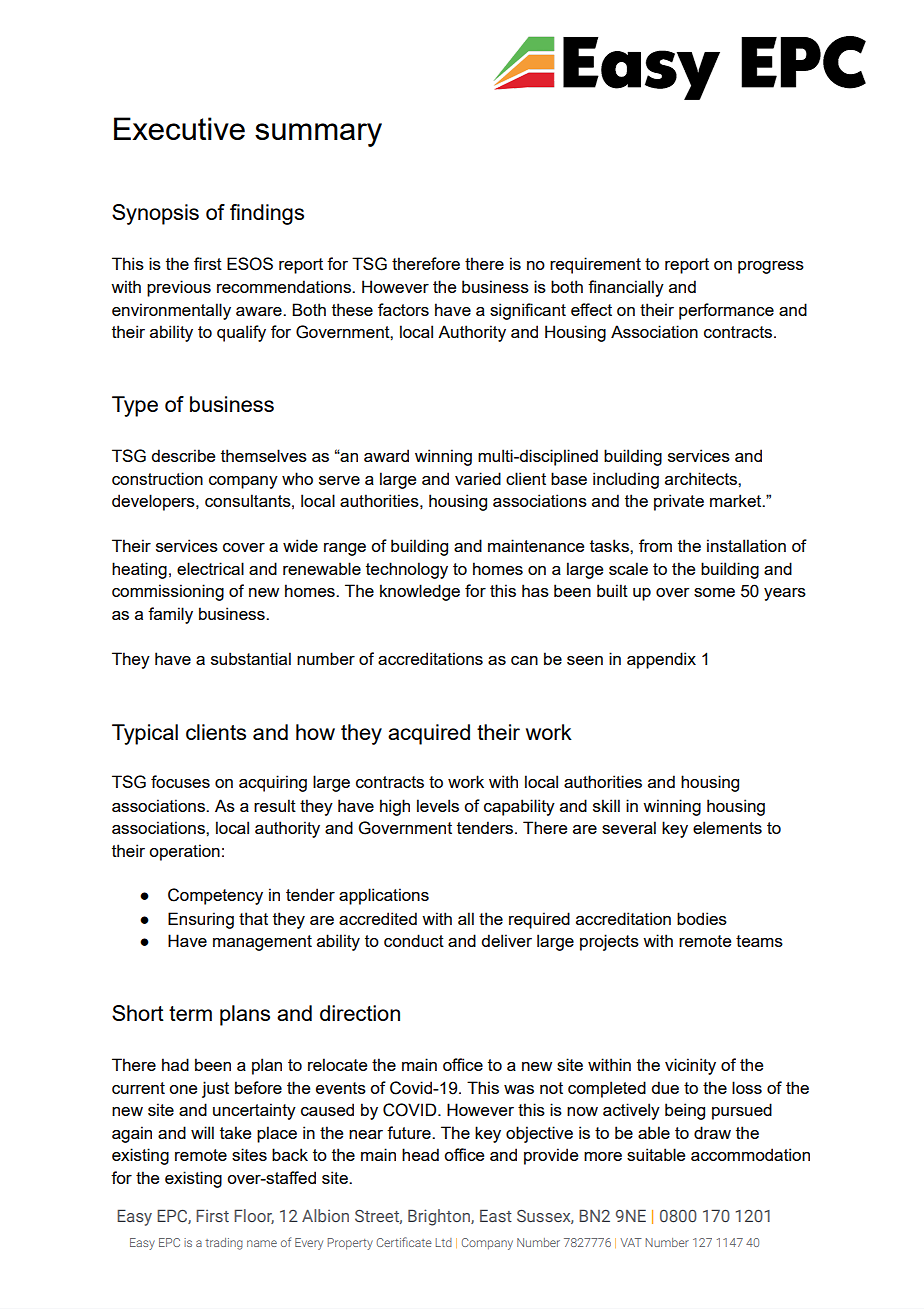 The image size is (924, 1310). I want to click on high, so click(395, 807).
